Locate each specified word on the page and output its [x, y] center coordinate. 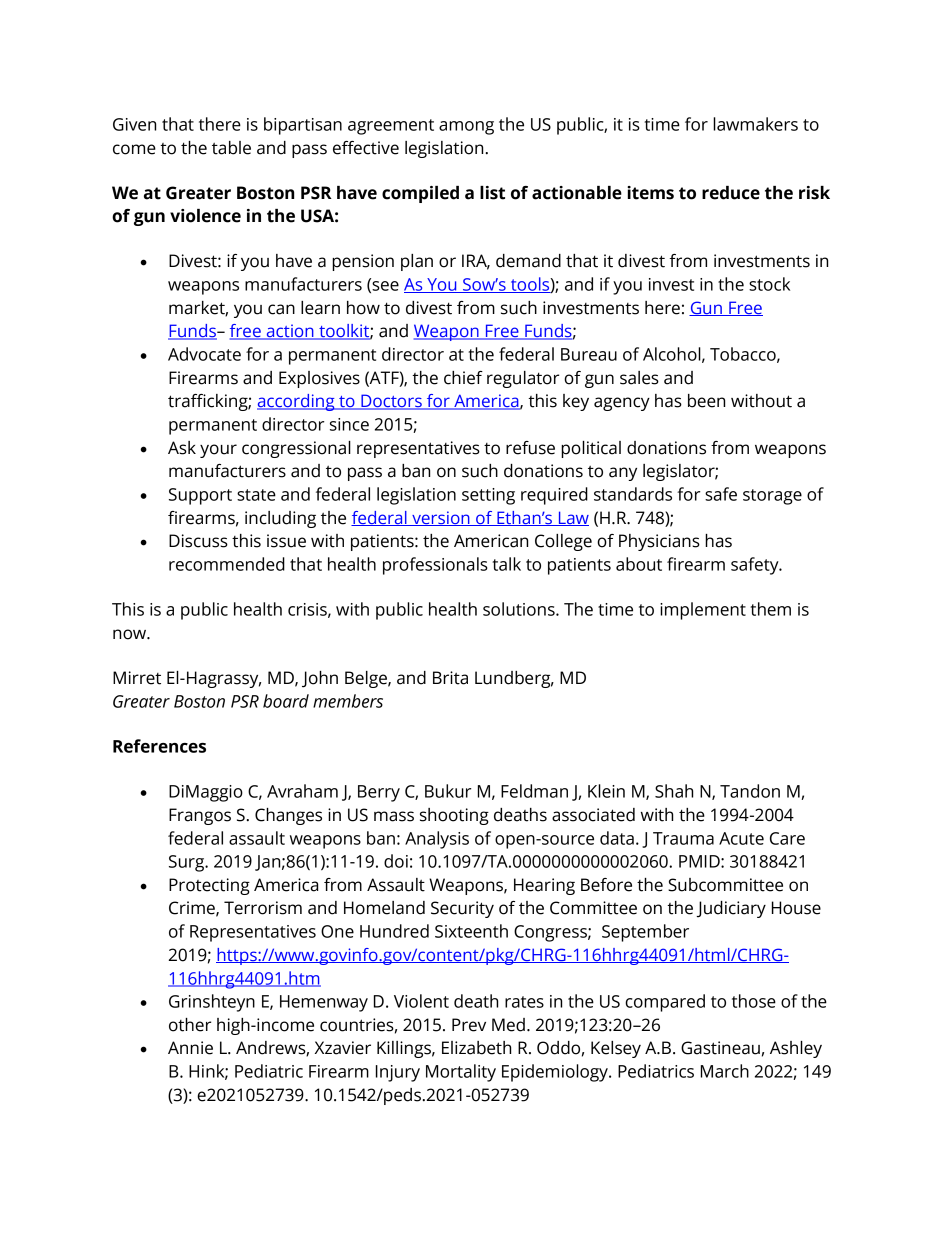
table [231, 148]
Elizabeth [476, 1048]
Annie [190, 1048]
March [725, 1071]
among [466, 128]
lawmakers [755, 124]
